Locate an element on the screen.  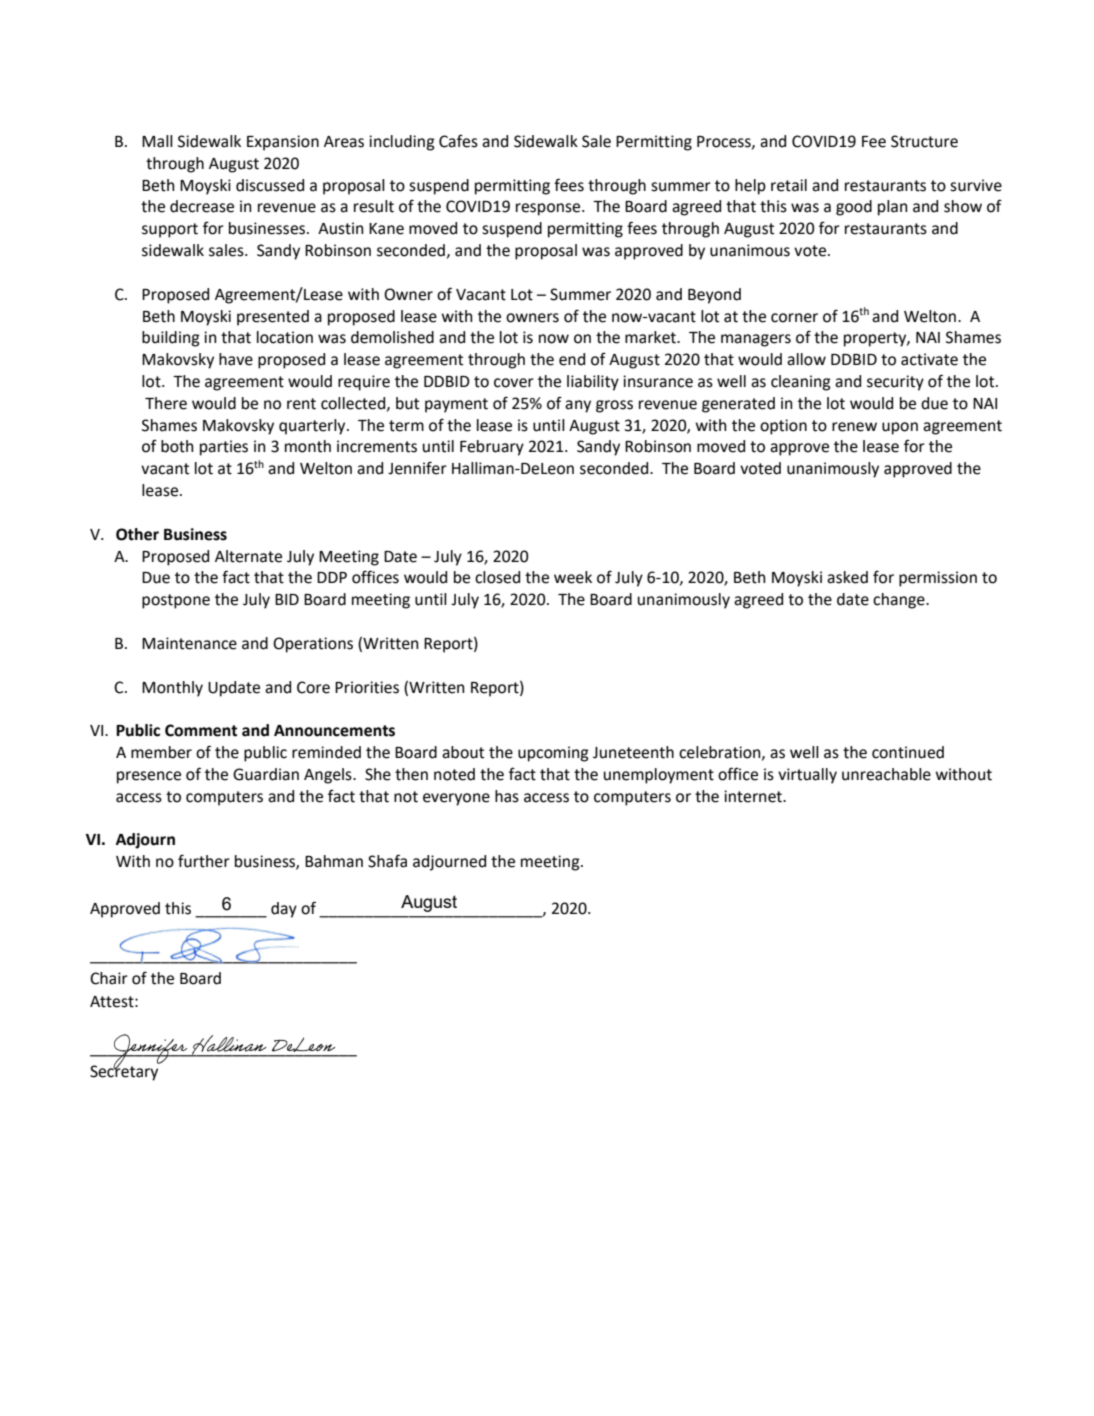
continued is located at coordinates (908, 752).
